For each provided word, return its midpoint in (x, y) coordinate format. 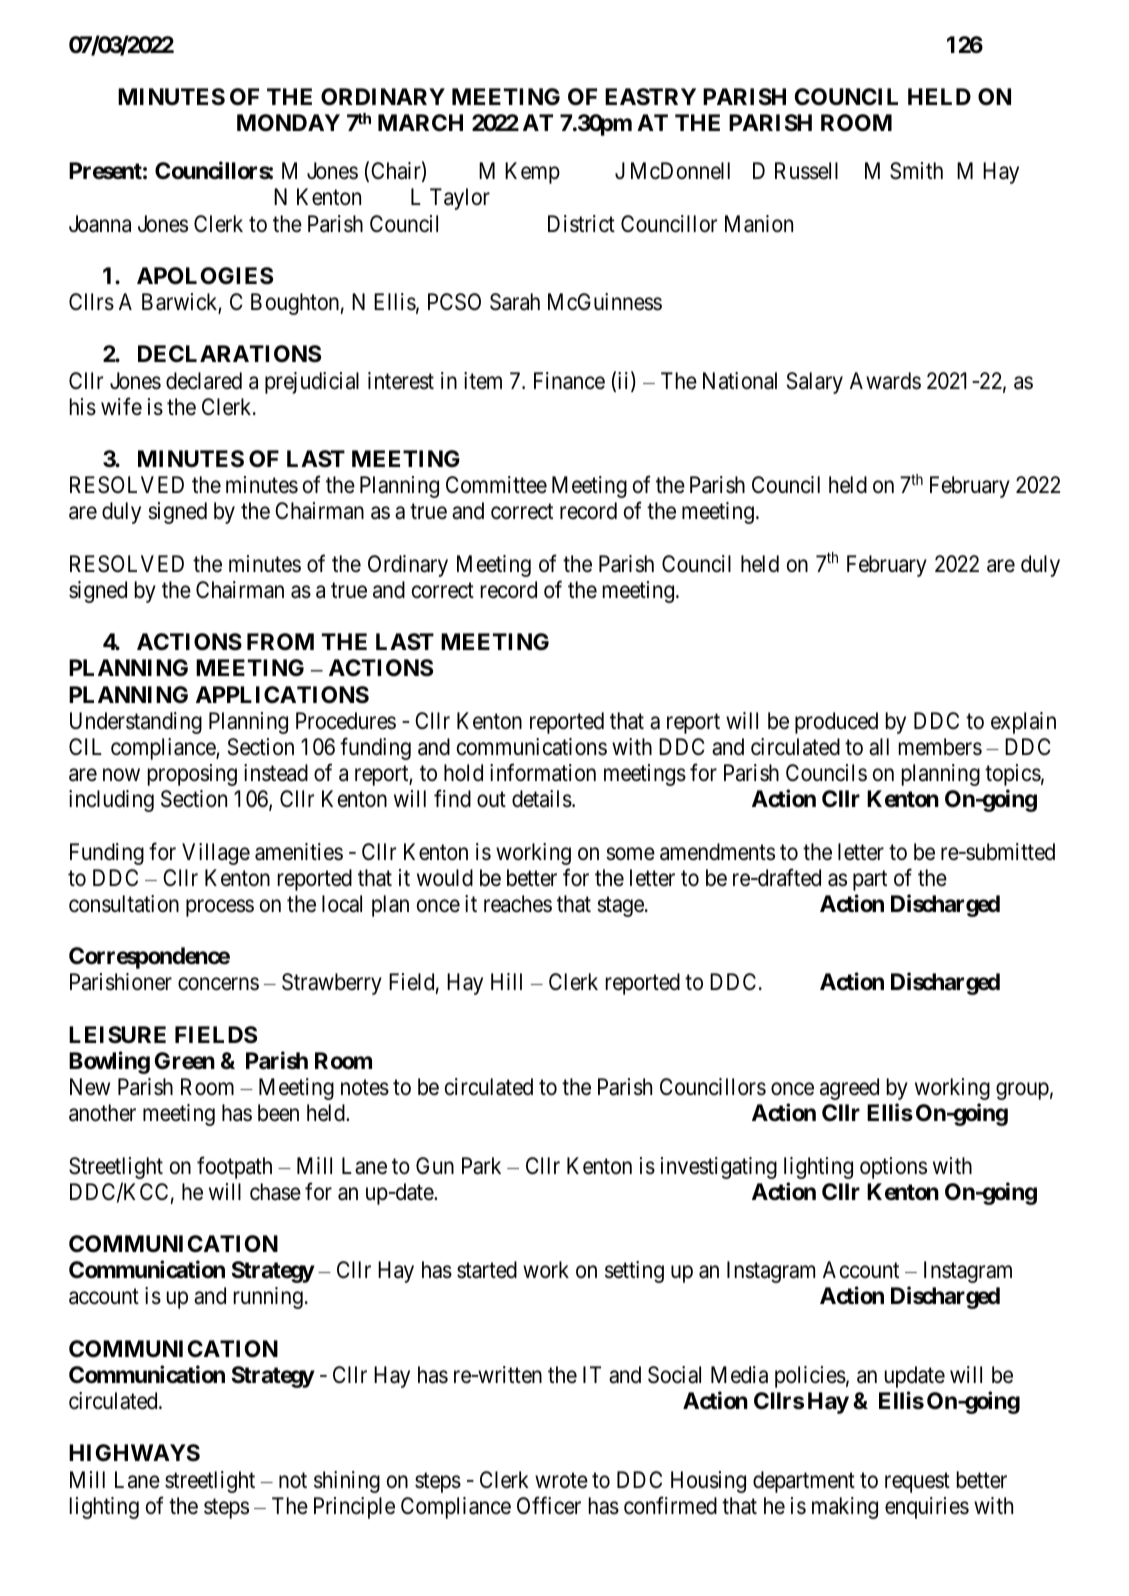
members (940, 747)
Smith (916, 171)
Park (481, 1166)
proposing (192, 775)
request (917, 1483)
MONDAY (288, 122)
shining (347, 1482)
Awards (885, 381)
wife (121, 406)
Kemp (532, 173)
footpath (234, 1167)
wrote (561, 1481)
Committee (496, 484)
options (893, 1168)
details (542, 799)
